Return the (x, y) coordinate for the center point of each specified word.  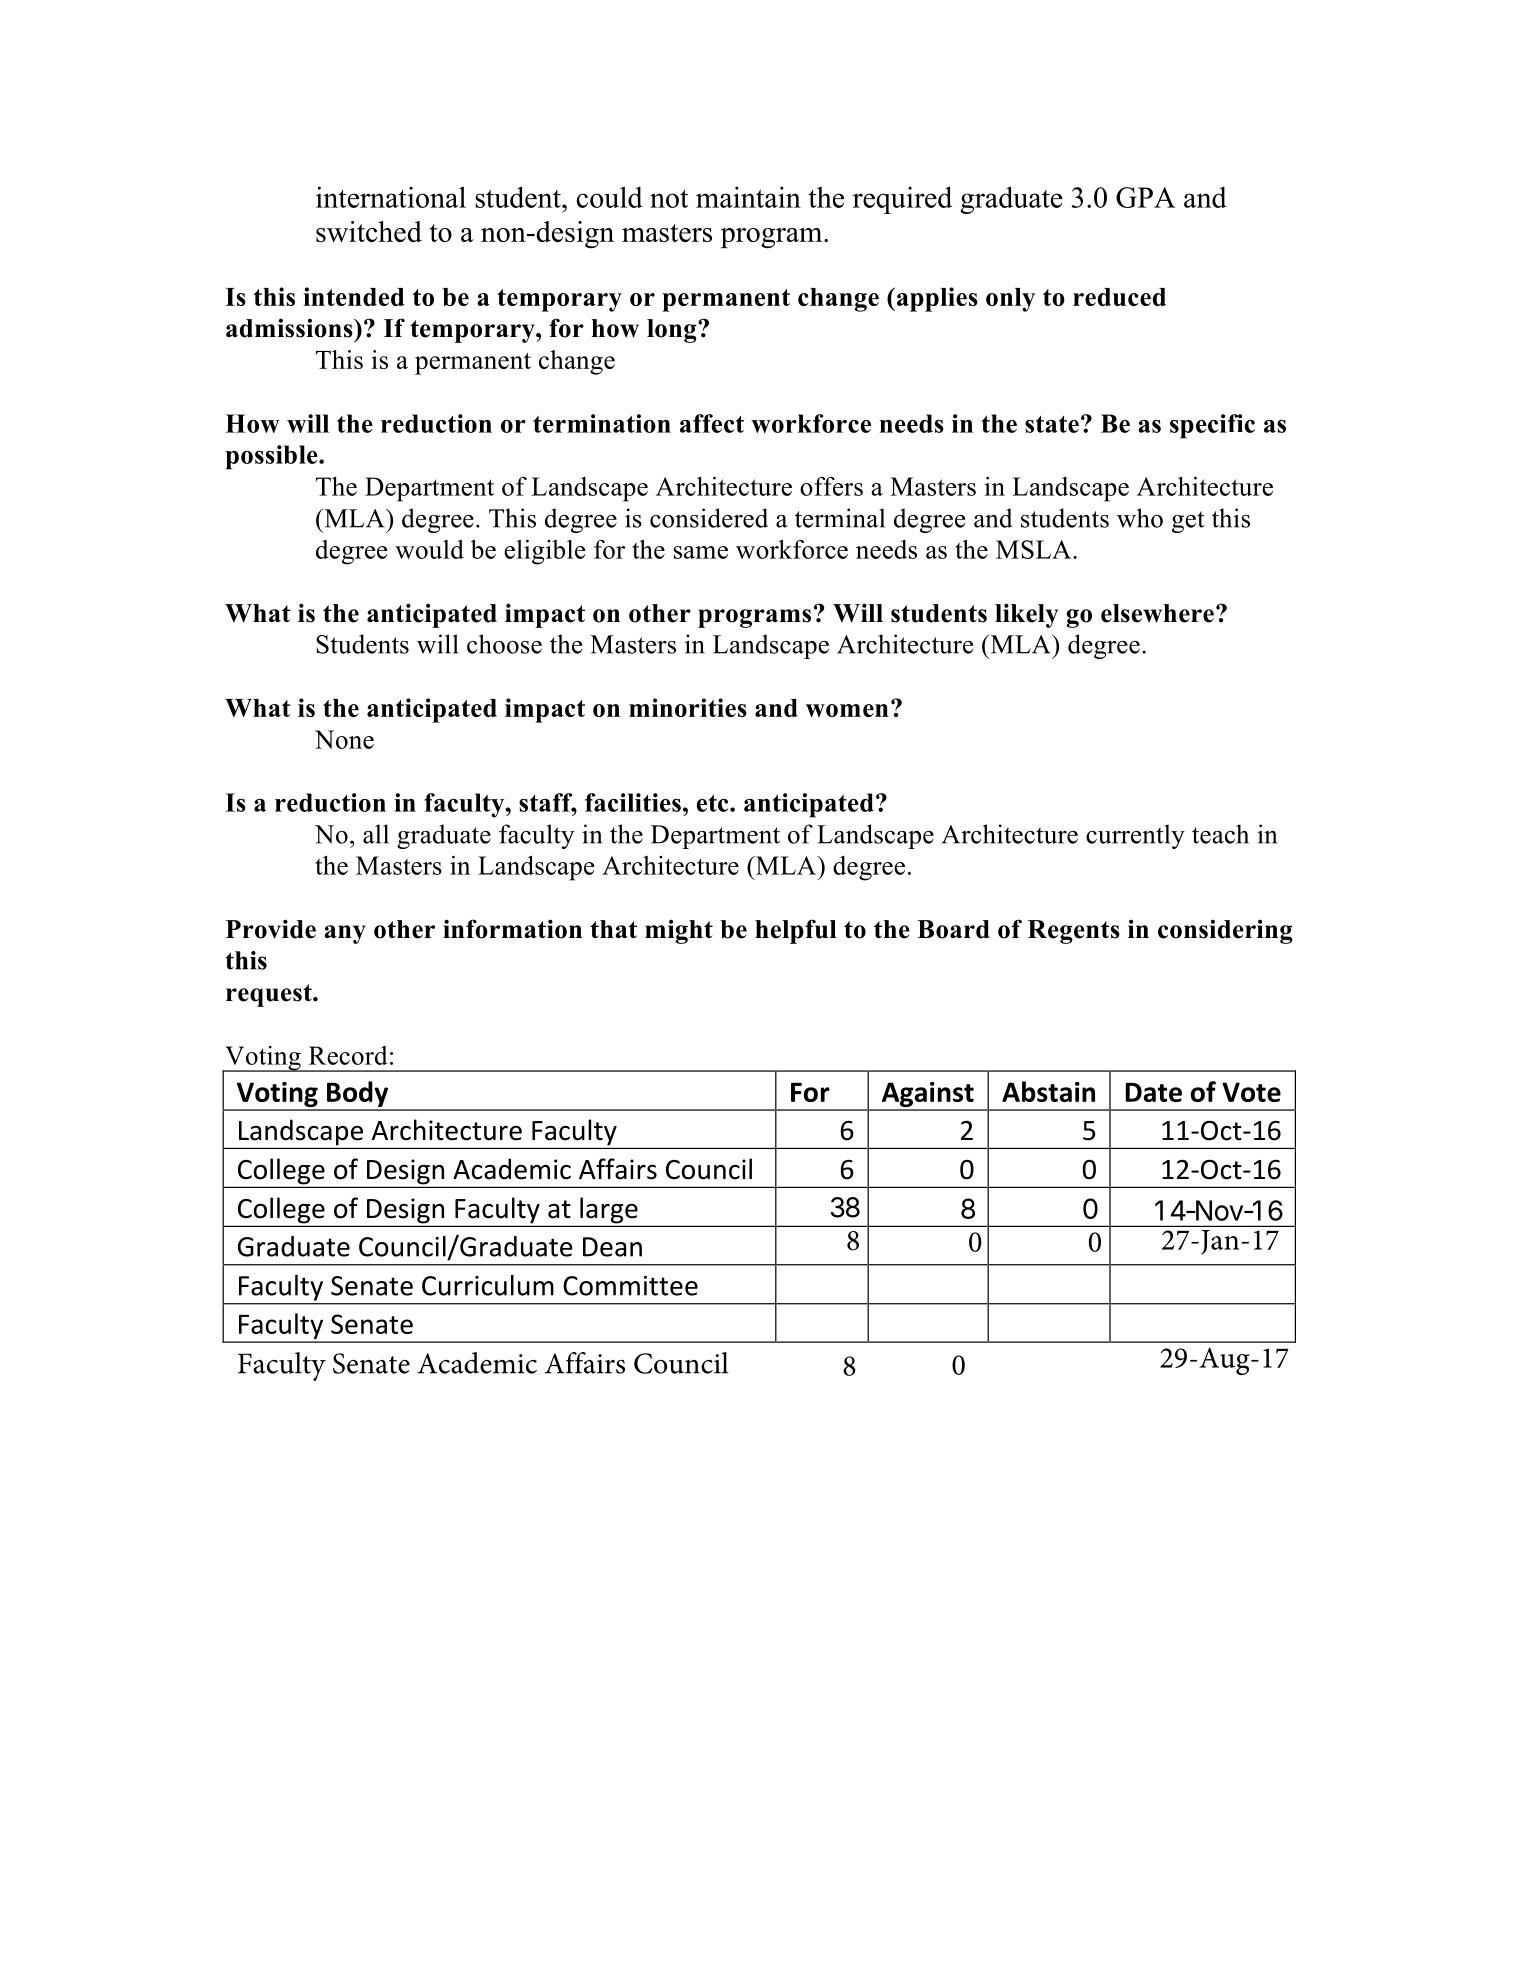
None (344, 739)
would (429, 549)
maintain (748, 197)
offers (831, 486)
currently (1135, 836)
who (1140, 518)
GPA (1145, 197)
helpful (796, 931)
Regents (1074, 932)
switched (369, 231)
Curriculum (488, 1285)
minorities (688, 707)
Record (348, 1055)
